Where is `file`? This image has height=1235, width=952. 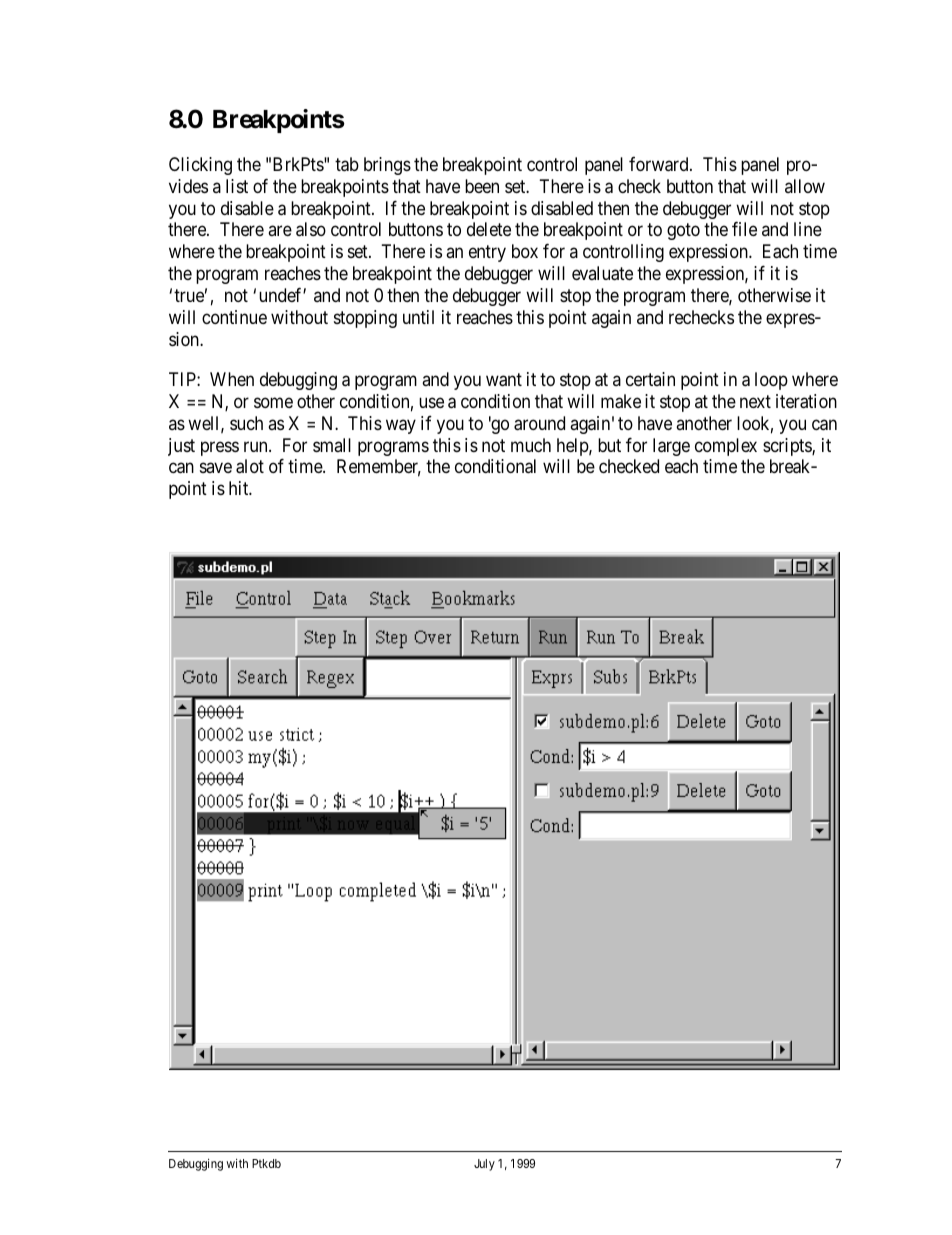 file is located at coordinates (744, 229).
